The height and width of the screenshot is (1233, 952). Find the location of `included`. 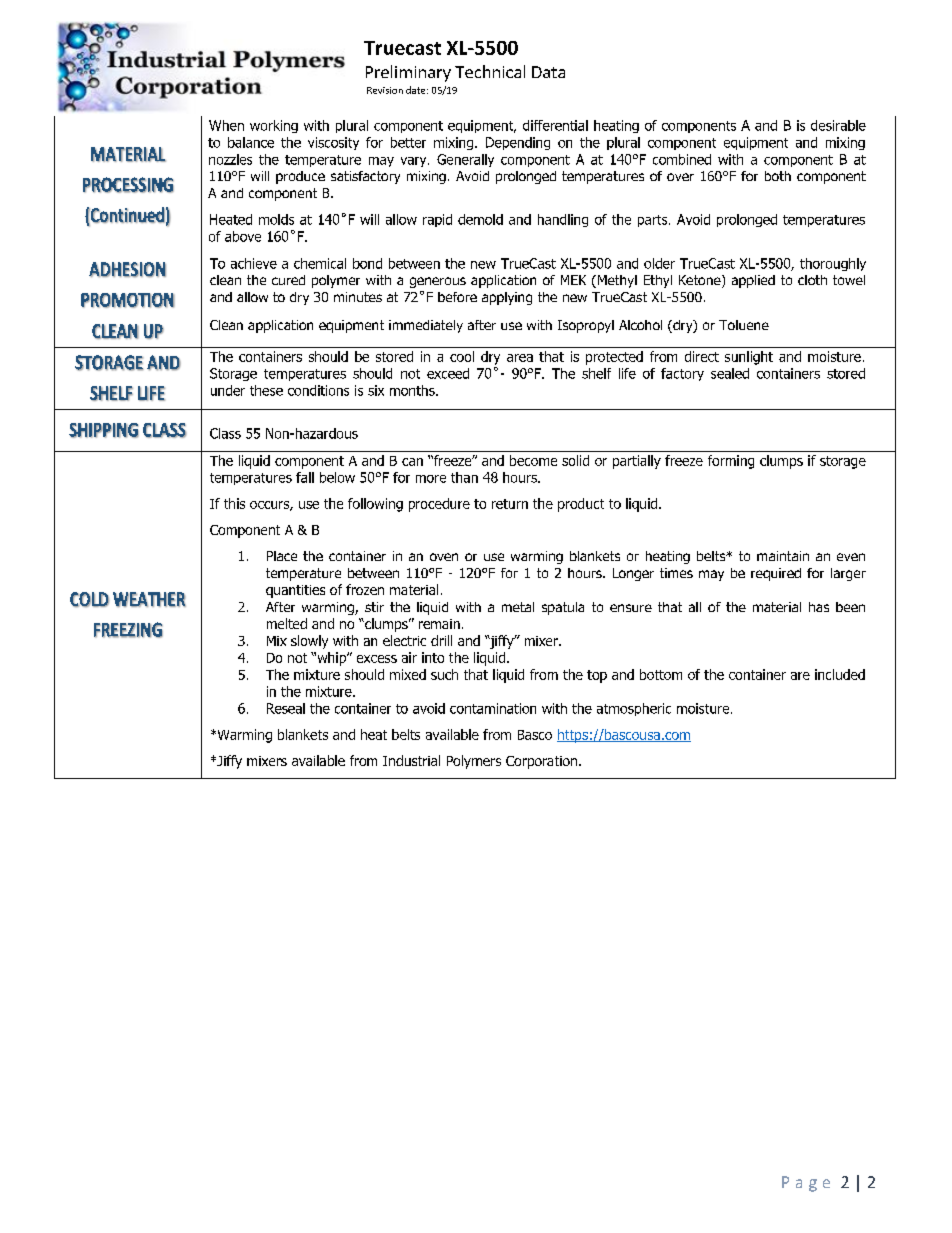

included is located at coordinates (840, 674).
